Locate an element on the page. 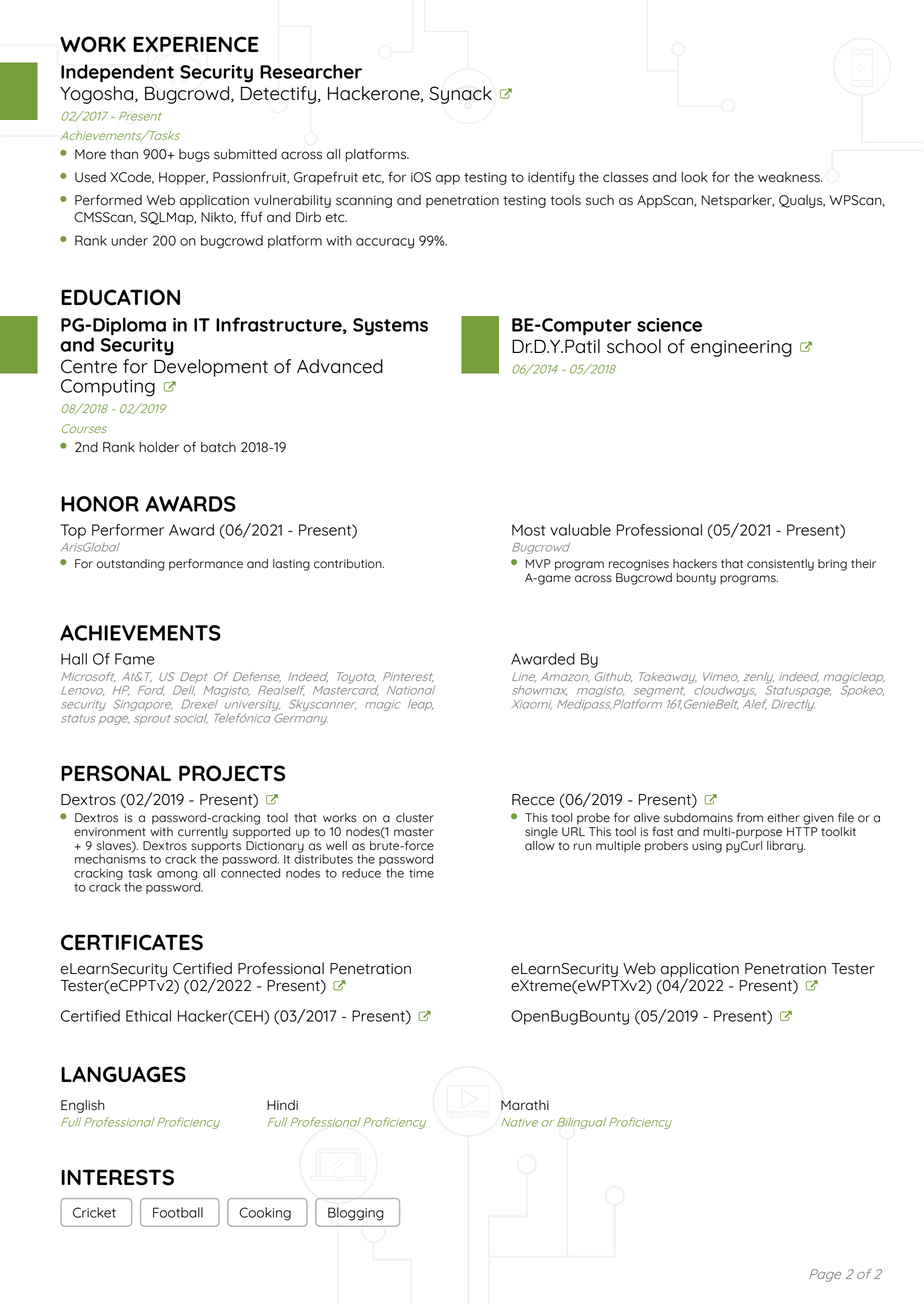 The image size is (924, 1308). Marathi is located at coordinates (525, 1105).
